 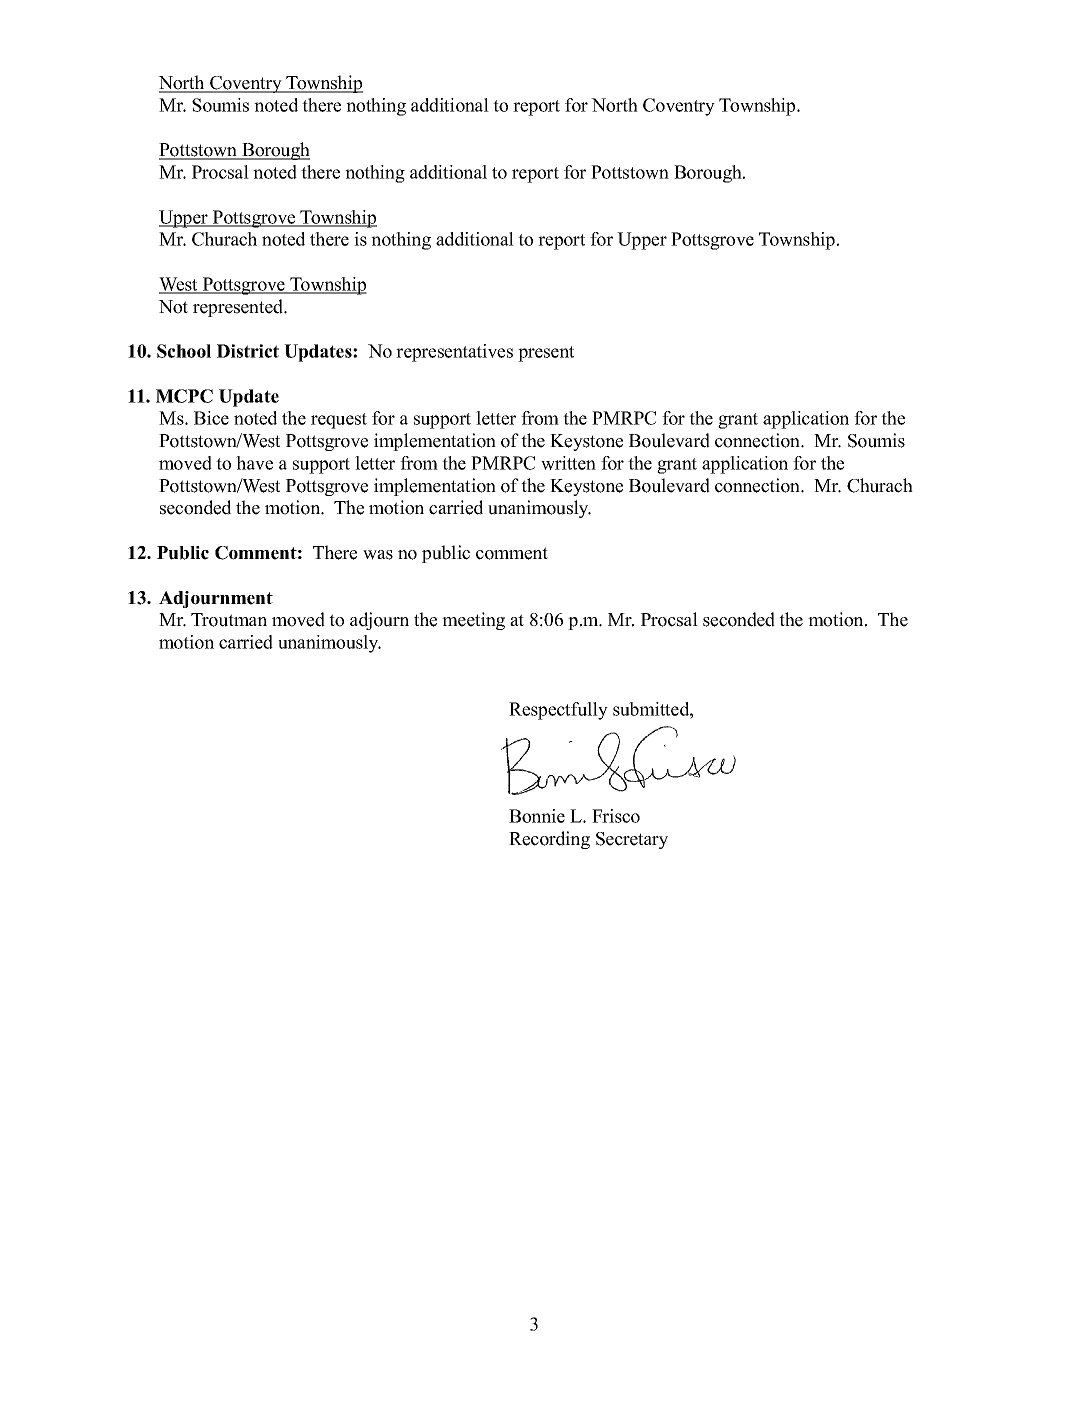 What do you see at coordinates (537, 816) in the screenshot?
I see `Bonnie` at bounding box center [537, 816].
